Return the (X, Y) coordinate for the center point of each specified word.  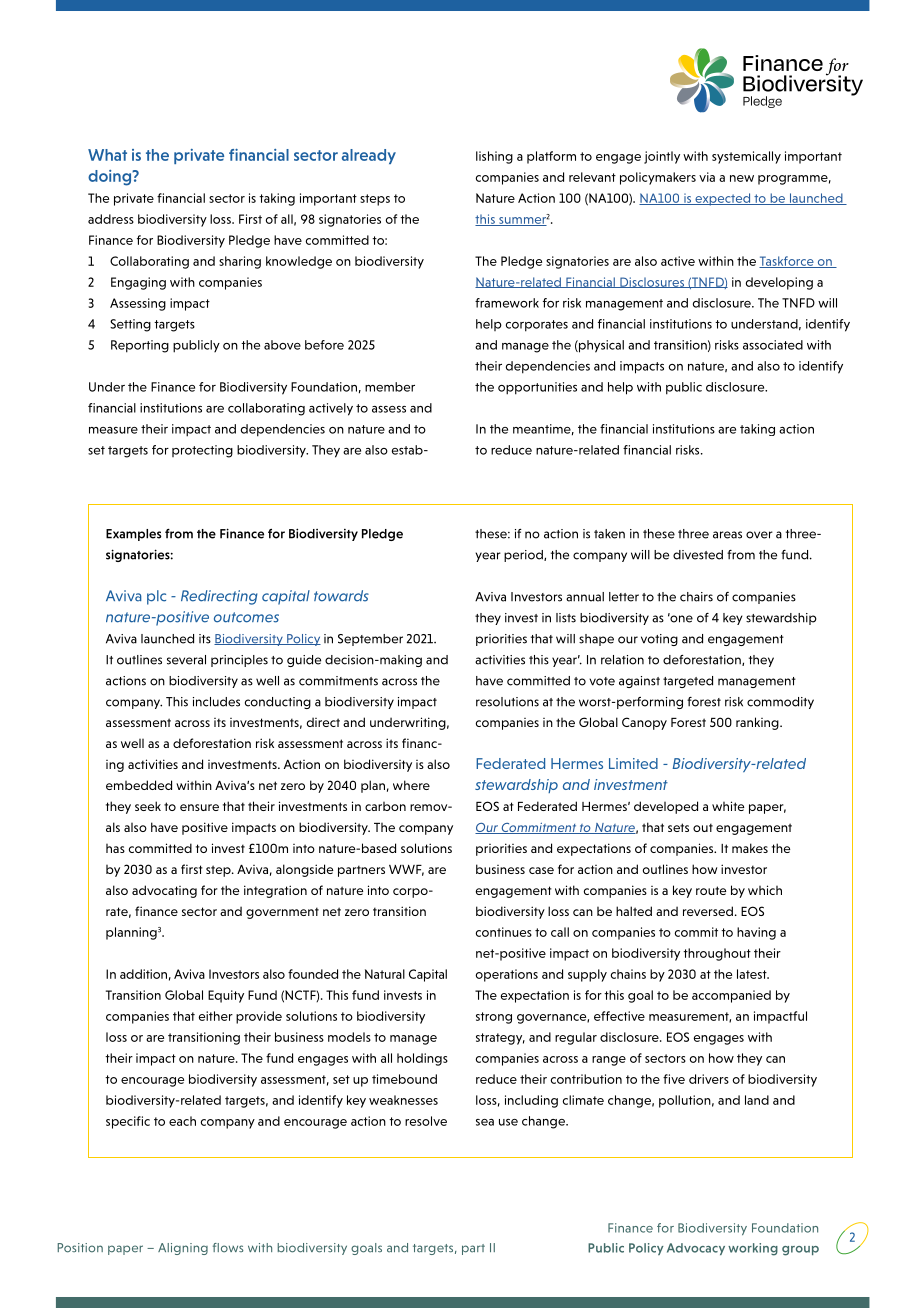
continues (504, 932)
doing (111, 178)
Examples (134, 535)
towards (341, 596)
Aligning (183, 1249)
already (369, 156)
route (711, 890)
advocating (164, 891)
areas (727, 535)
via (707, 177)
